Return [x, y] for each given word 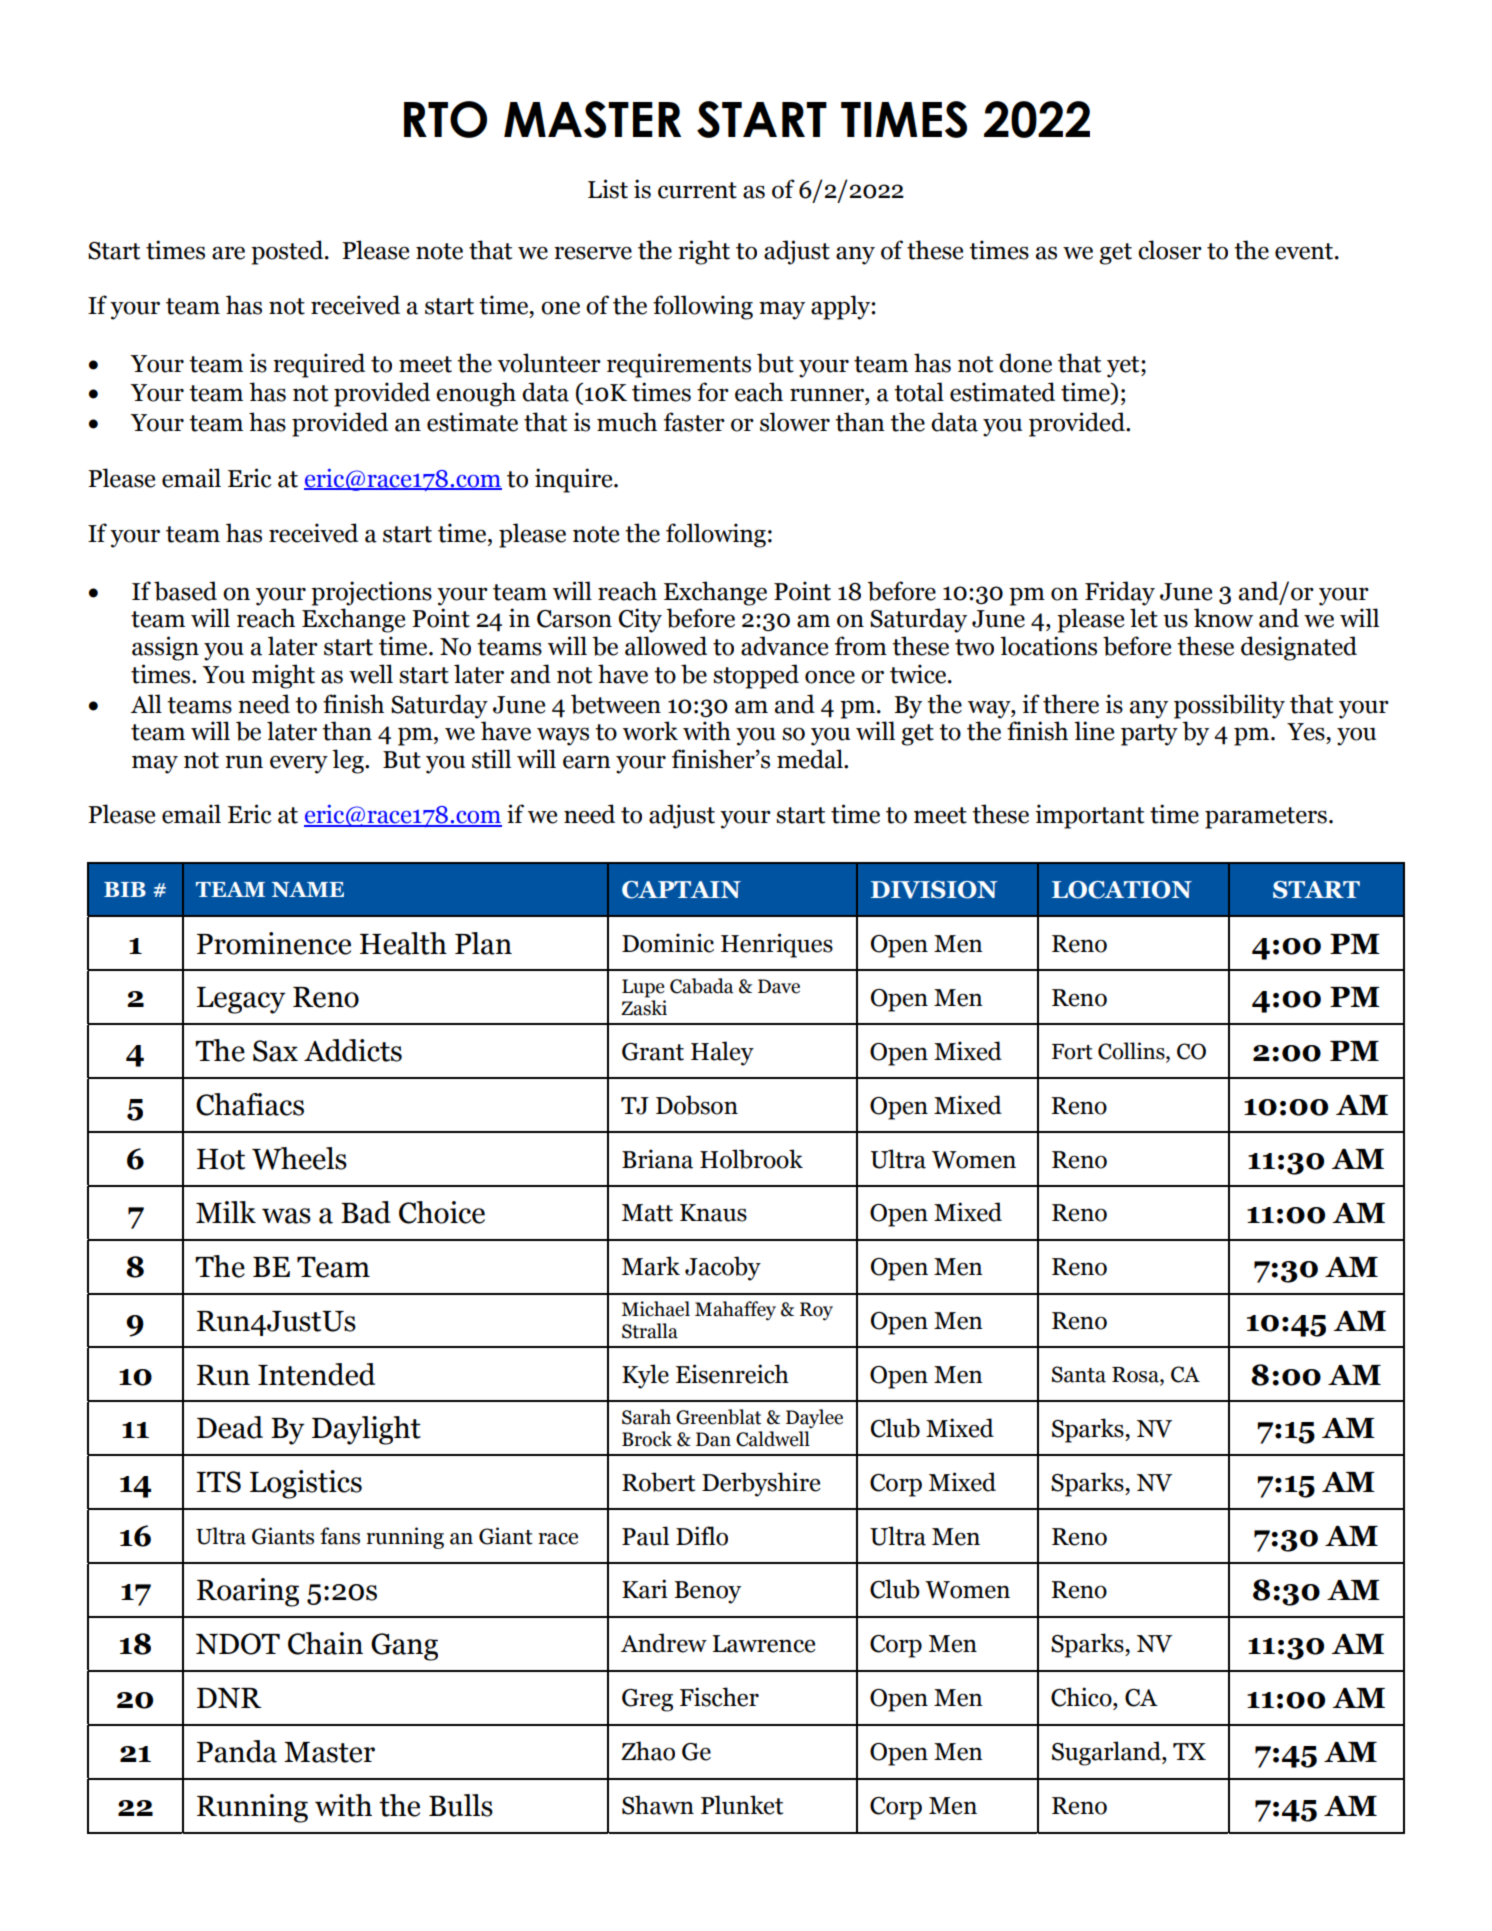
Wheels [299, 1158]
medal [811, 759]
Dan [713, 1439]
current [697, 190]
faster [694, 422]
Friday [1120, 593]
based [185, 591]
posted [288, 252]
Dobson [697, 1105]
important [1089, 816]
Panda [237, 1751]
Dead [230, 1427]
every [299, 764]
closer [1170, 250]
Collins [1132, 1052]
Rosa [1136, 1376]
